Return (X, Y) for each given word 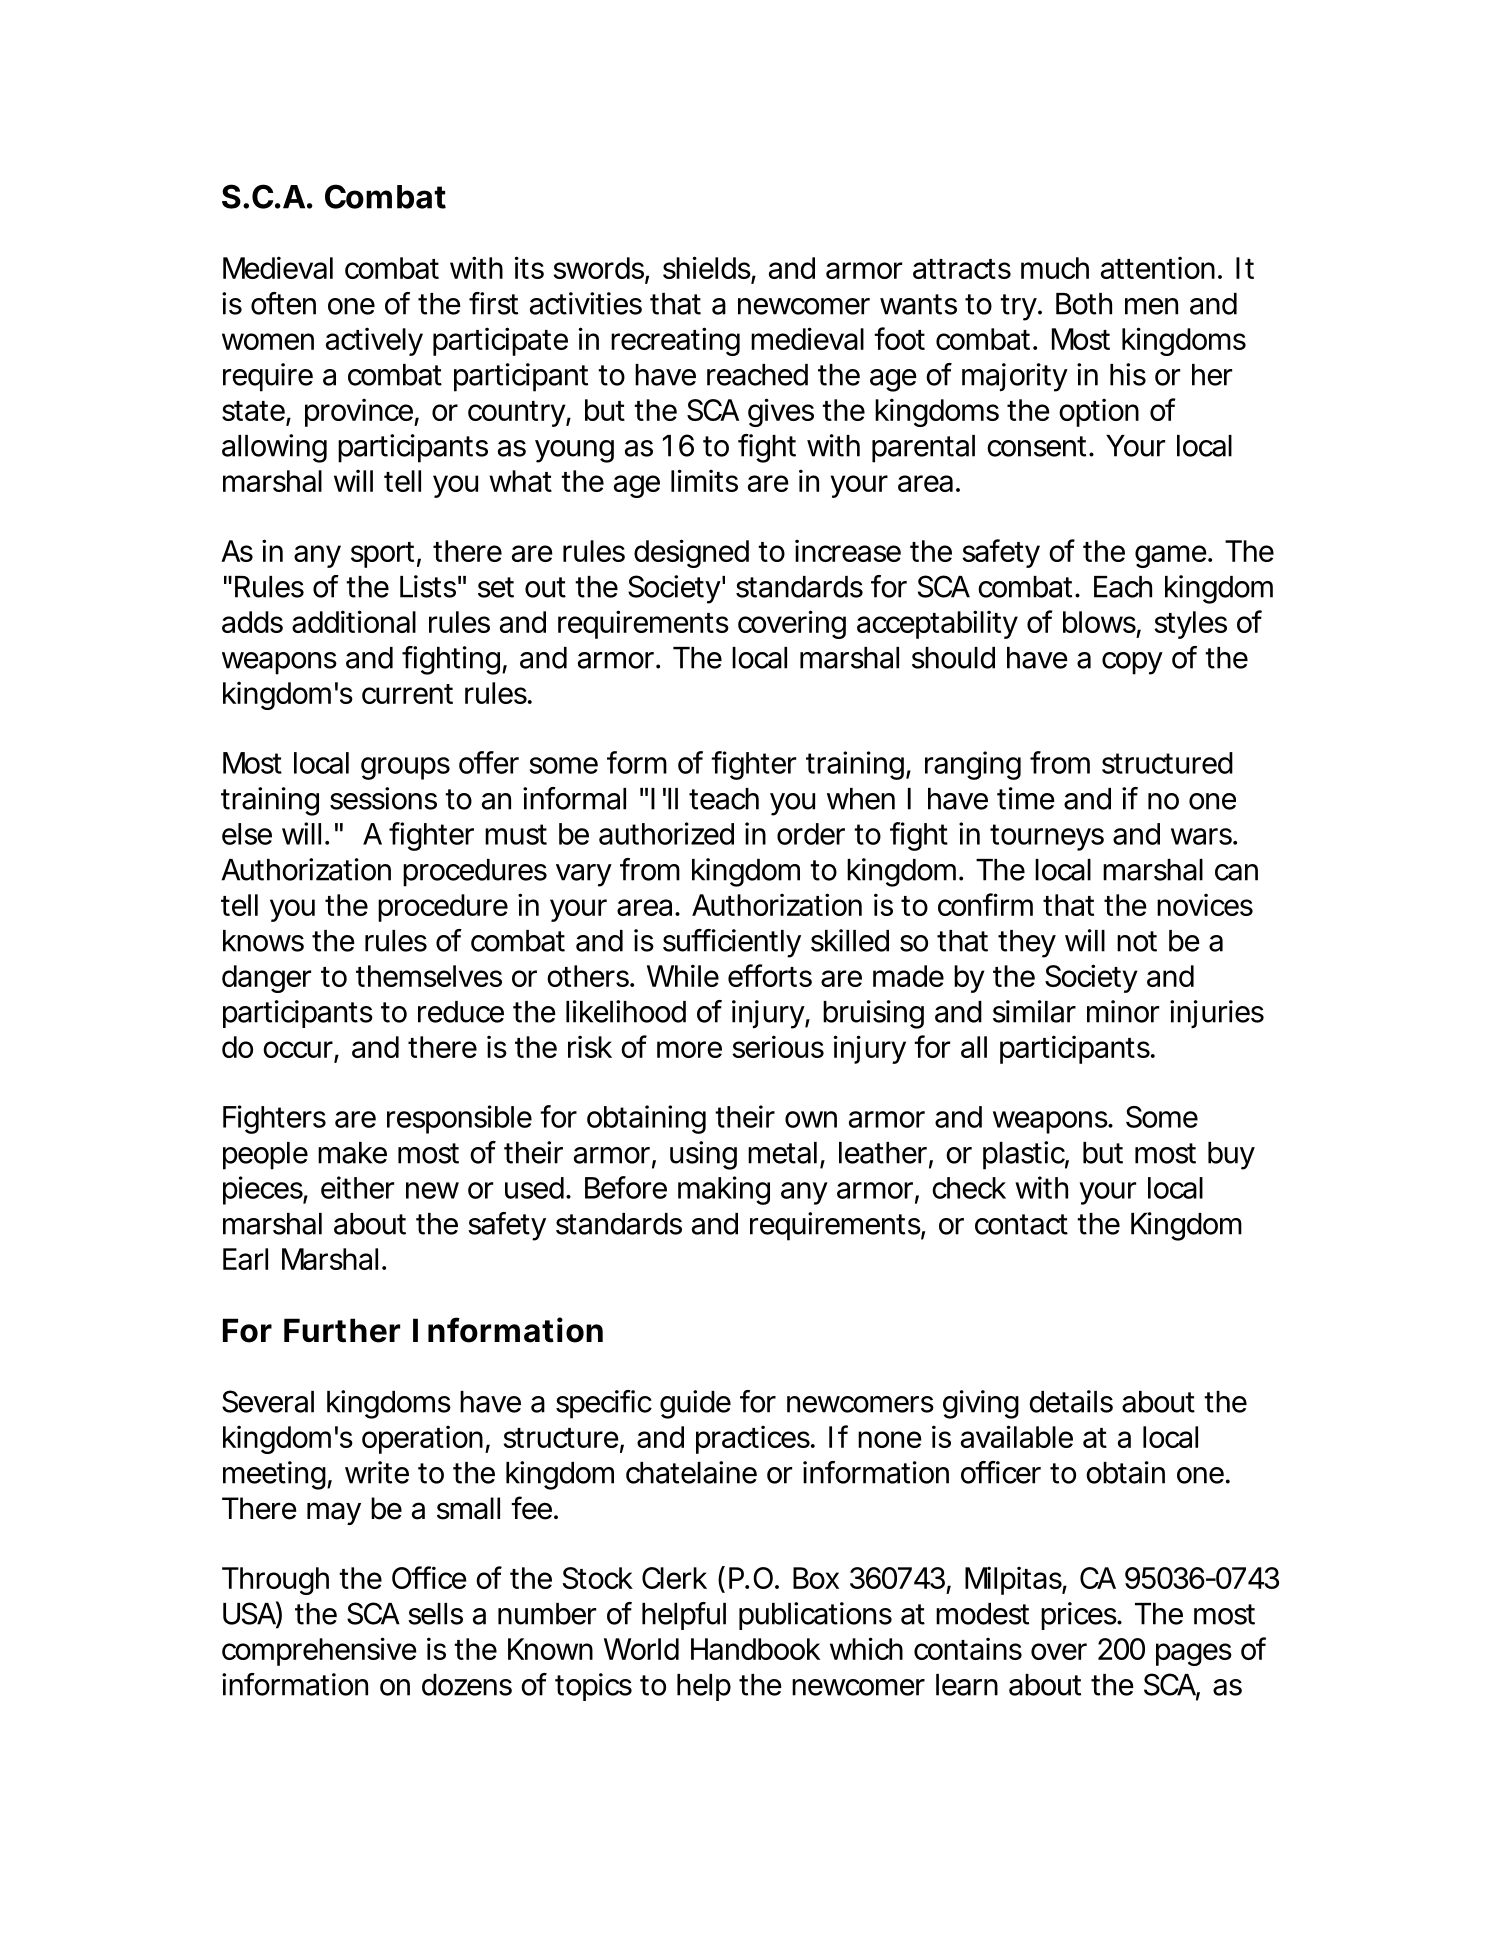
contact (1021, 1224)
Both (1084, 304)
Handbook (755, 1649)
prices (1080, 1616)
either (357, 1187)
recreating (675, 341)
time (1026, 798)
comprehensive (319, 1651)
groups (405, 768)
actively (374, 341)
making (724, 1190)
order (811, 834)
